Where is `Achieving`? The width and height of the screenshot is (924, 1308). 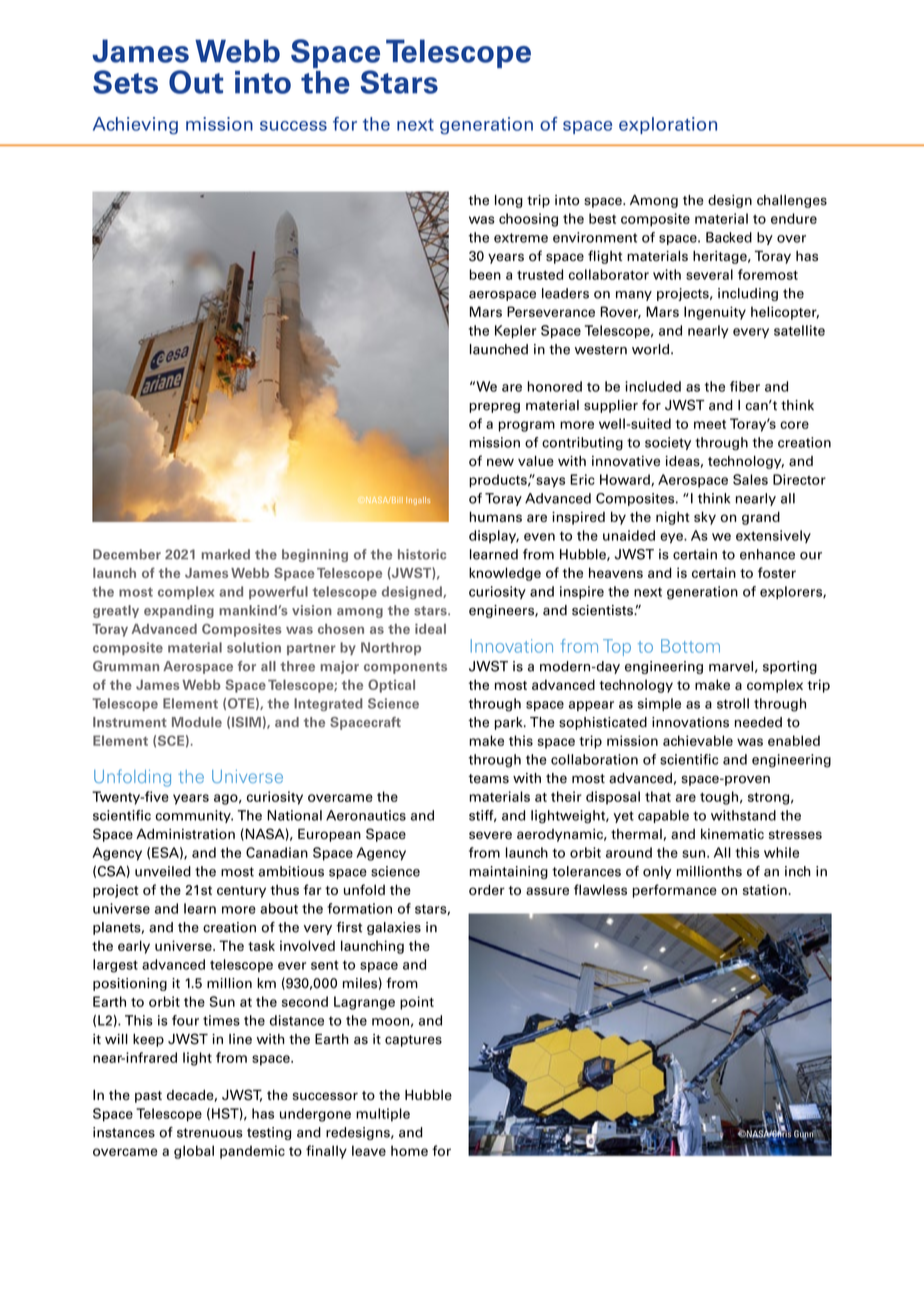
Achieving is located at coordinates (135, 126).
